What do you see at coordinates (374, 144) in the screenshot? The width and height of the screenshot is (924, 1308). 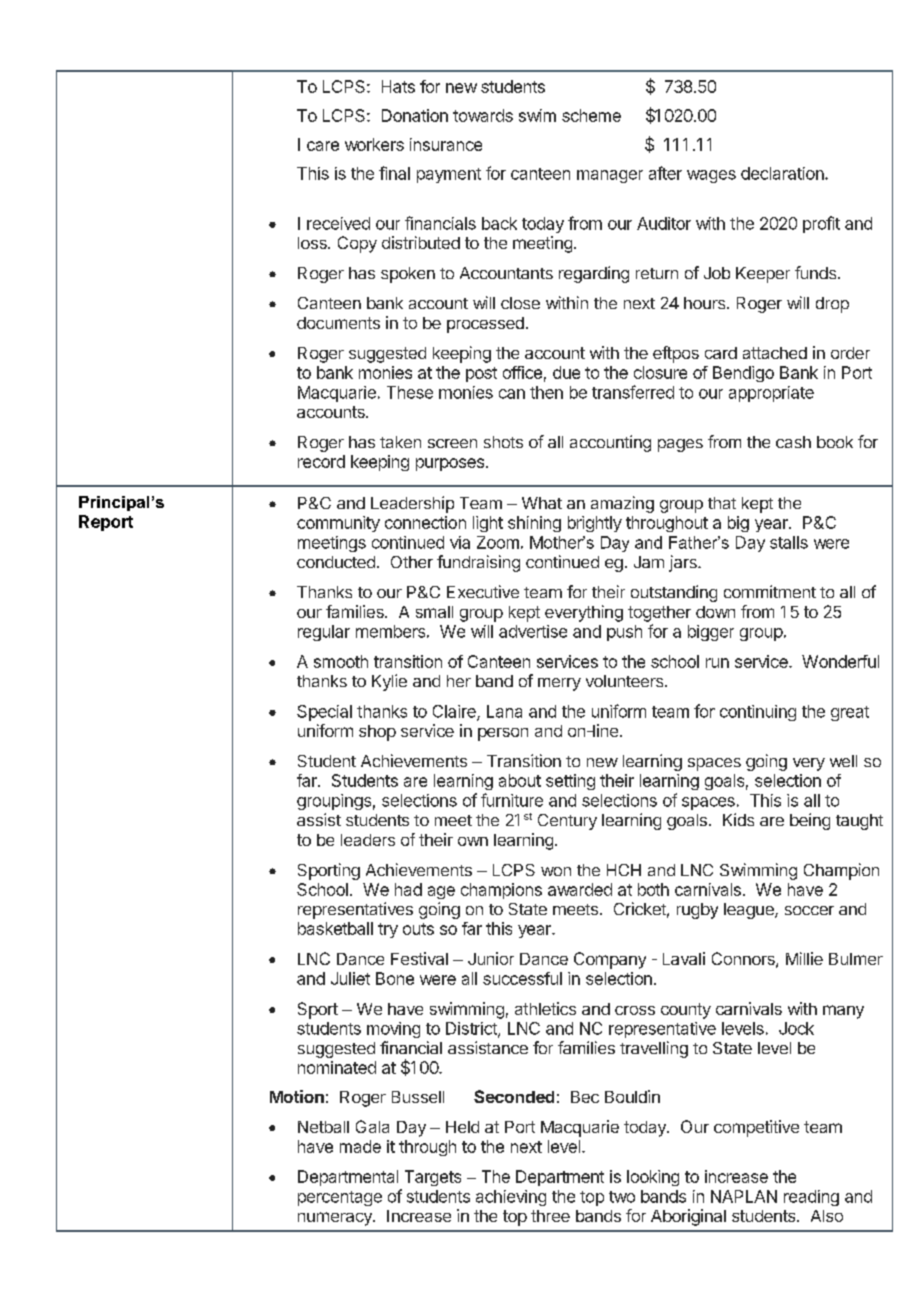 I see `workers` at bounding box center [374, 144].
